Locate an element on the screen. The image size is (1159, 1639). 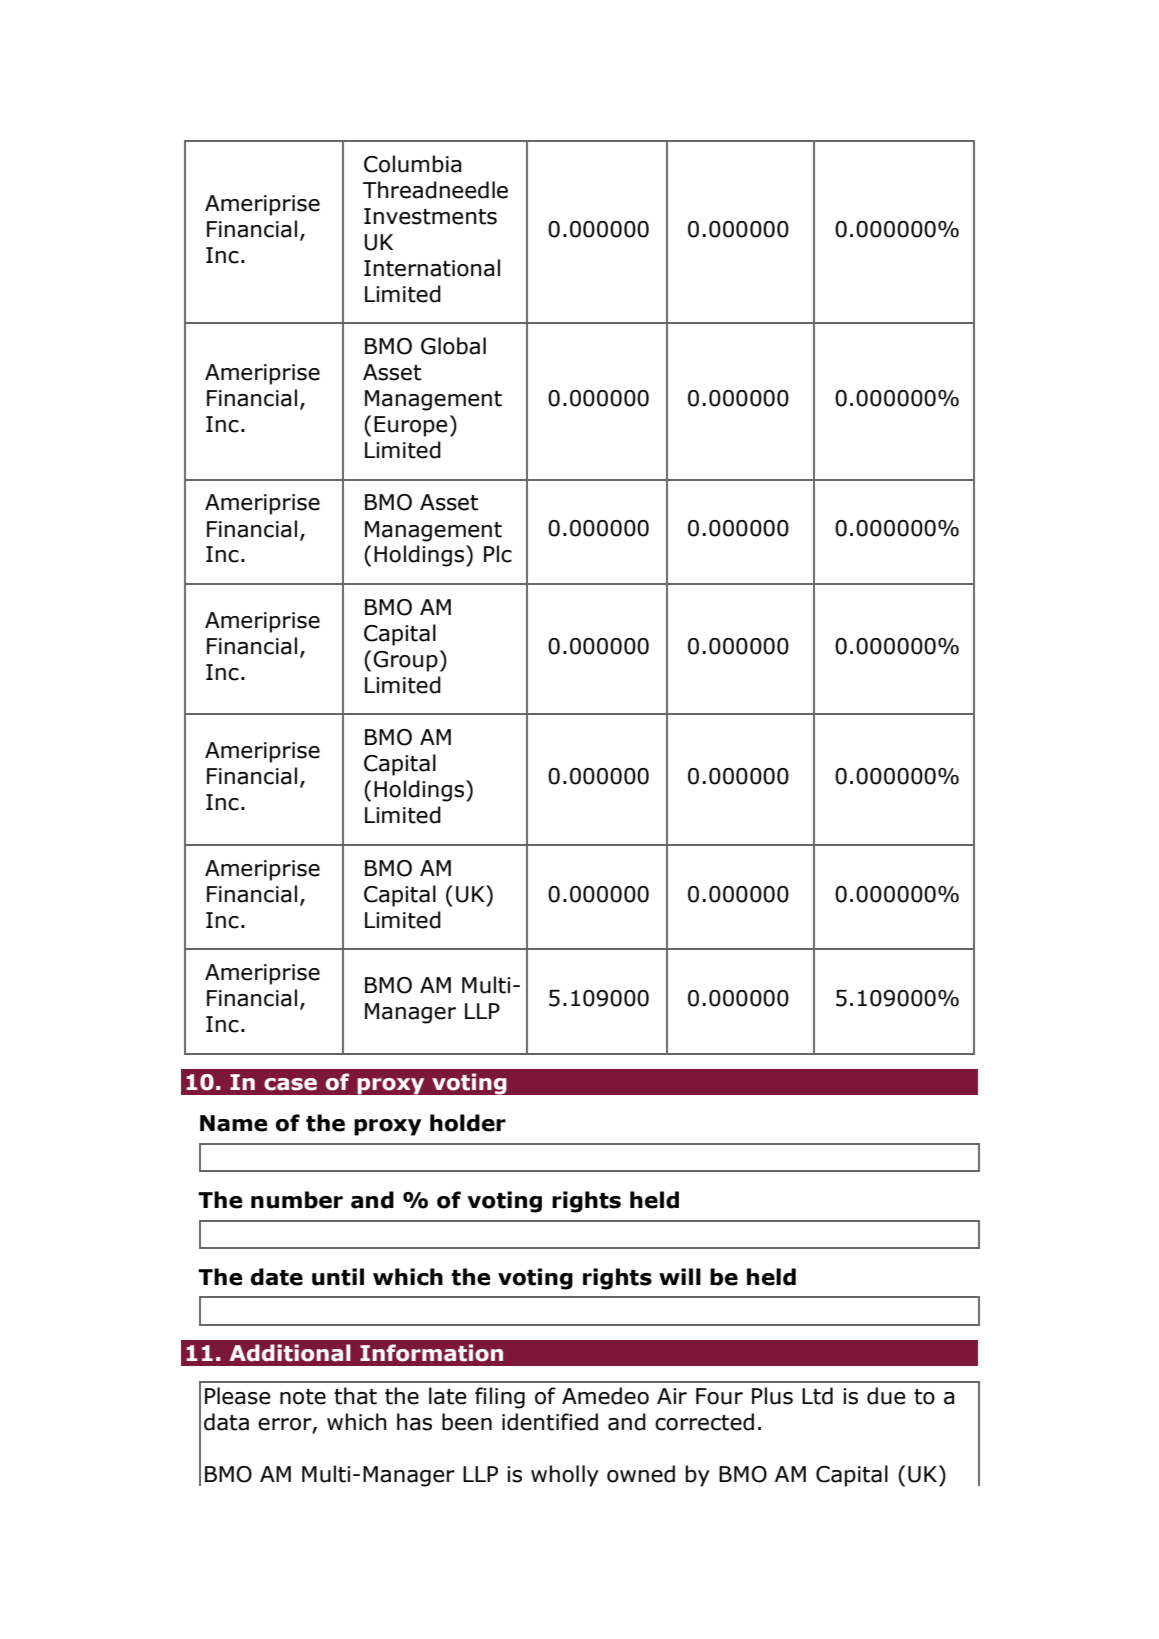
Columbia is located at coordinates (412, 164).
